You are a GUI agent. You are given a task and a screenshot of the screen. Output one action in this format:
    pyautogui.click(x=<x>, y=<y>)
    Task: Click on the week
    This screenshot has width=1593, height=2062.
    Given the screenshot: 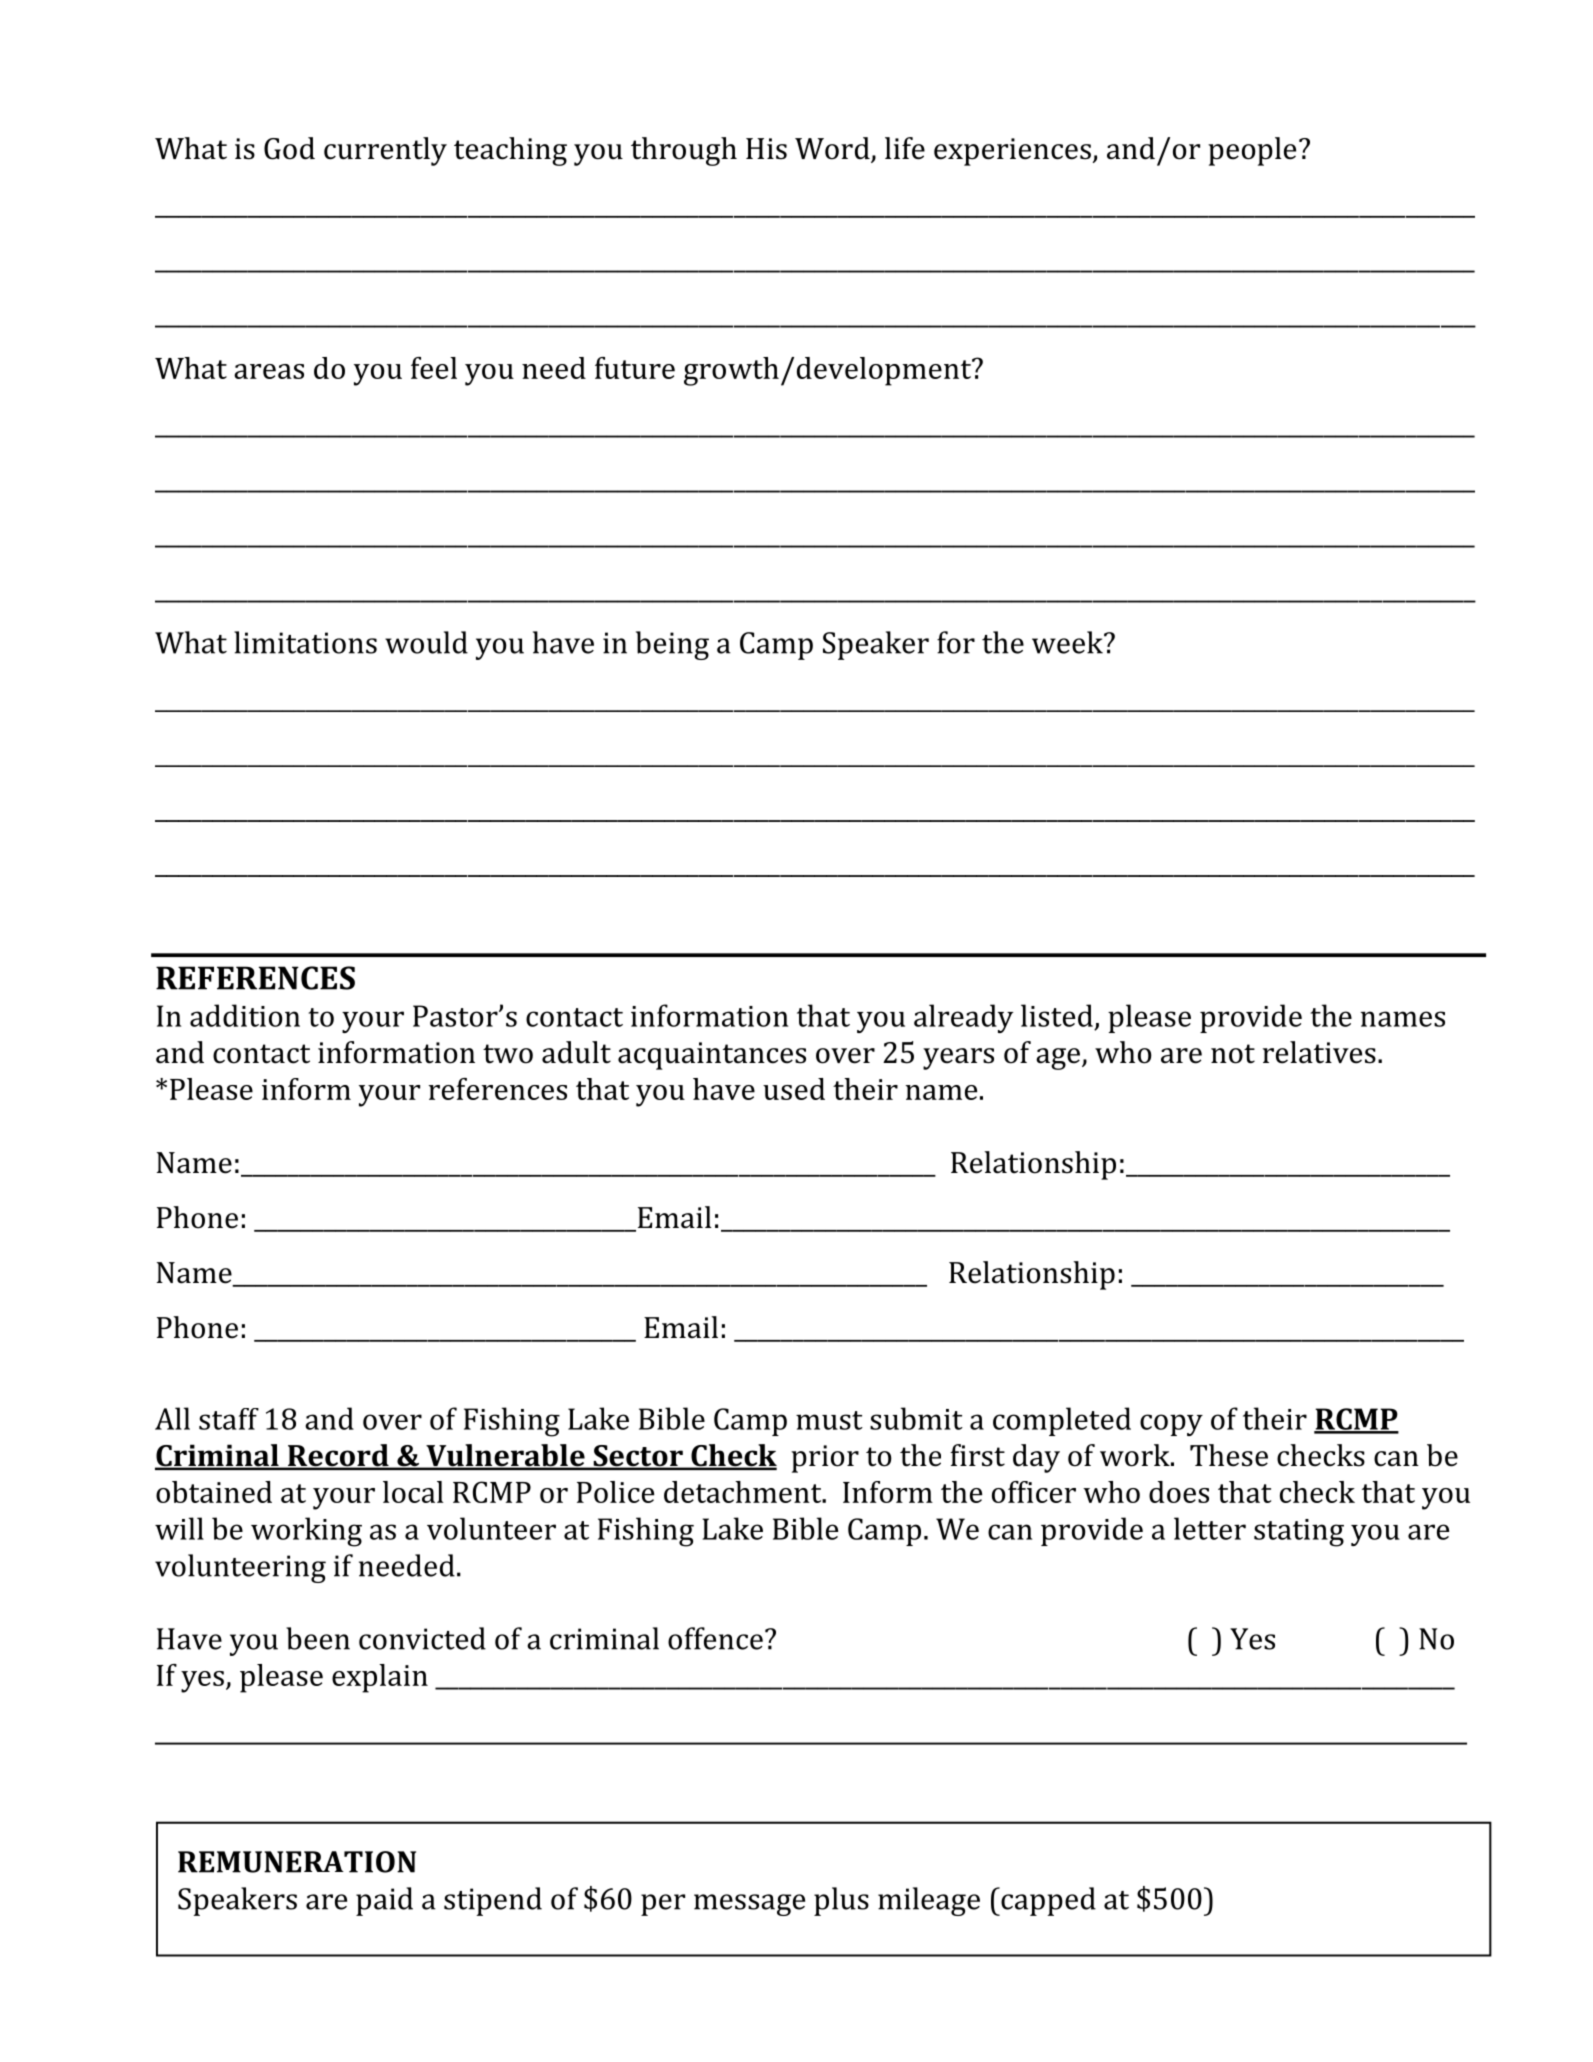 What is the action you would take?
    pyautogui.click(x=1068, y=642)
